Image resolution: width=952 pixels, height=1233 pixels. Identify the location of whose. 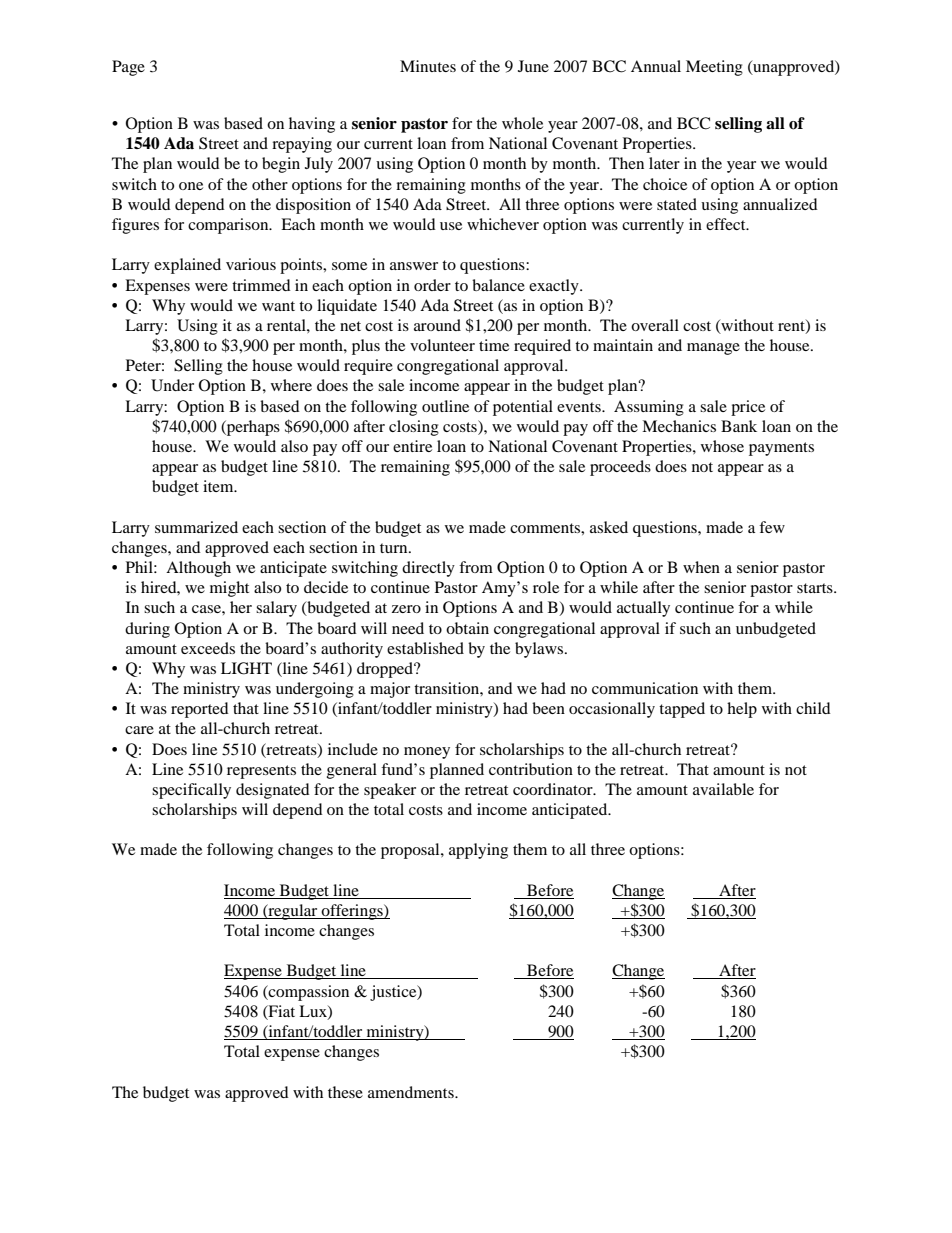
(722, 446).
